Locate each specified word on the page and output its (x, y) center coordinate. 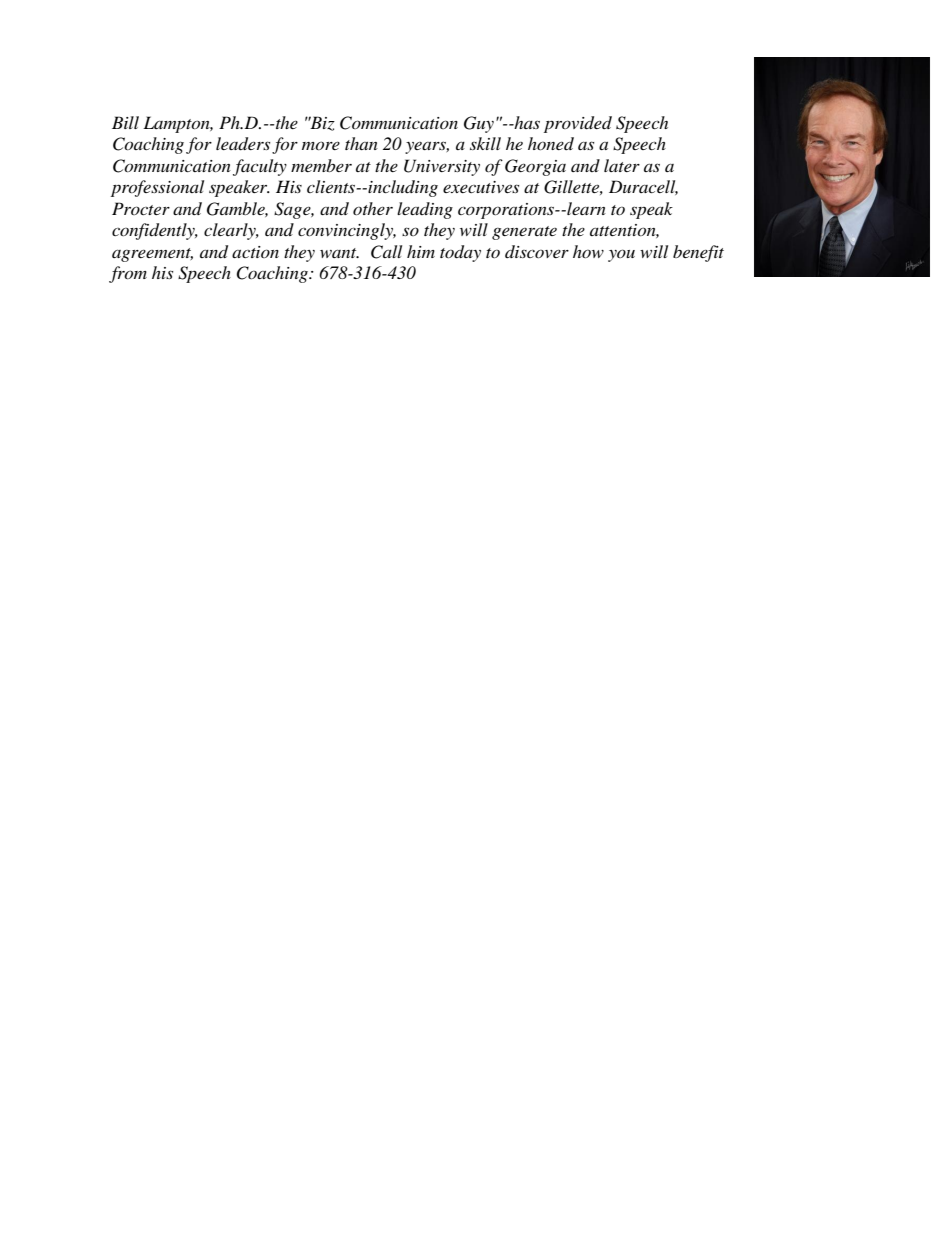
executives (481, 187)
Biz (321, 123)
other (373, 208)
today (460, 253)
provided (578, 124)
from (128, 274)
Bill (125, 122)
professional (157, 188)
